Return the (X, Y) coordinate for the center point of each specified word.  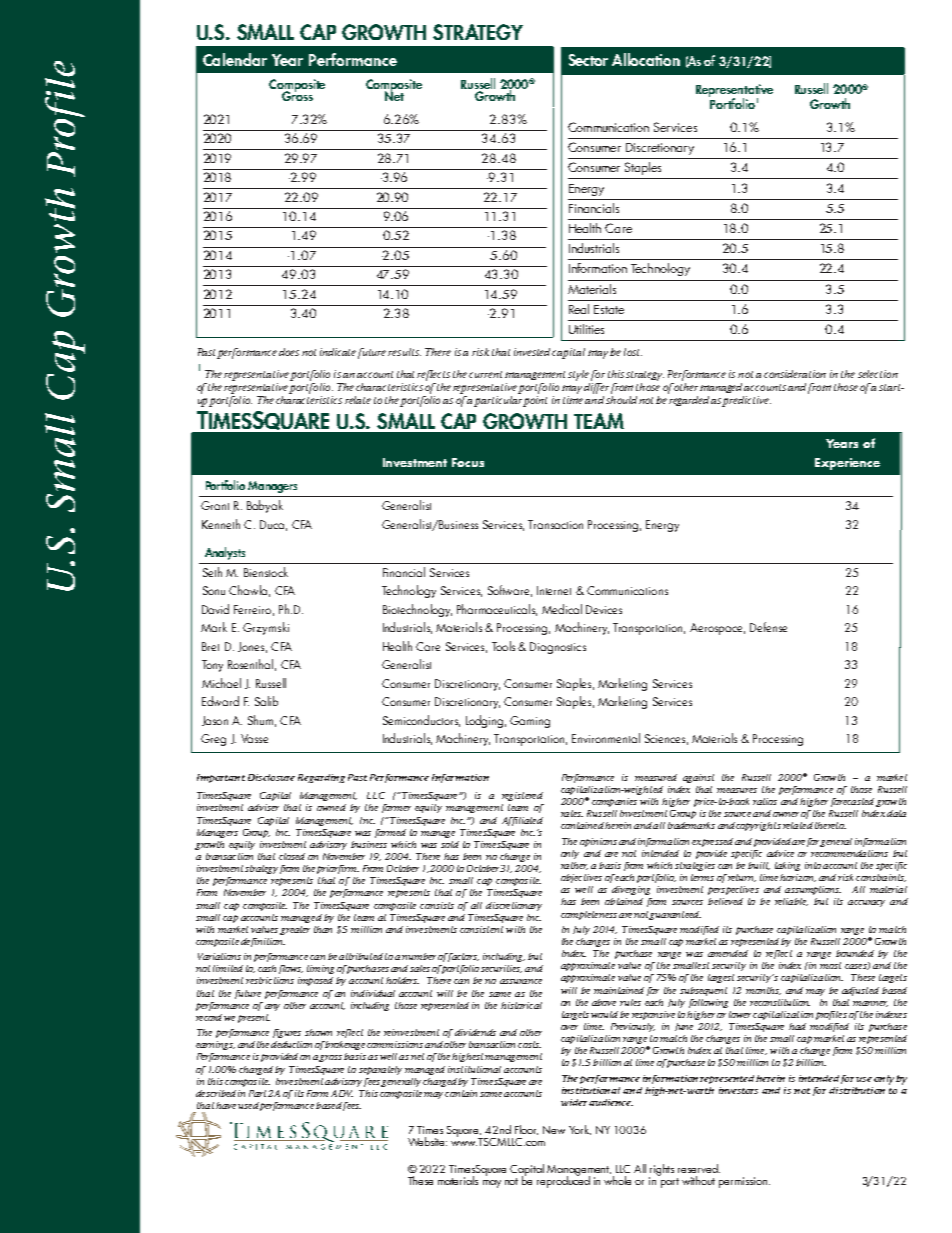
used (248, 1105)
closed (292, 856)
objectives (581, 878)
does (289, 352)
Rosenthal (250, 664)
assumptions (813, 890)
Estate (609, 309)
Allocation (646, 59)
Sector (588, 60)
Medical (562, 609)
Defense (768, 627)
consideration (795, 374)
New (554, 1130)
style (578, 375)
